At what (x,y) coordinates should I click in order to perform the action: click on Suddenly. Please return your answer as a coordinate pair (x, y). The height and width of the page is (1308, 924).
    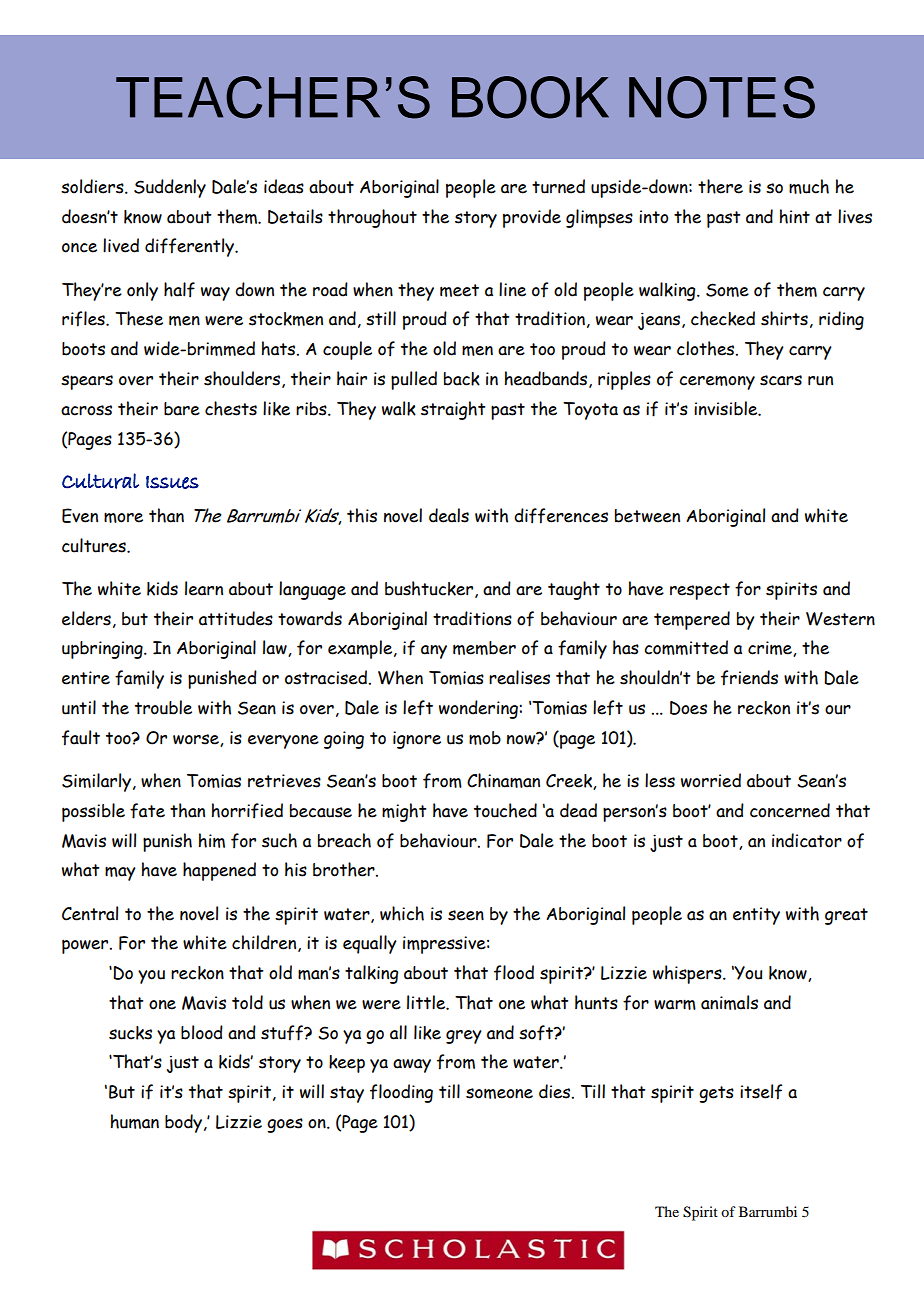
    Looking at the image, I should click on (170, 188).
